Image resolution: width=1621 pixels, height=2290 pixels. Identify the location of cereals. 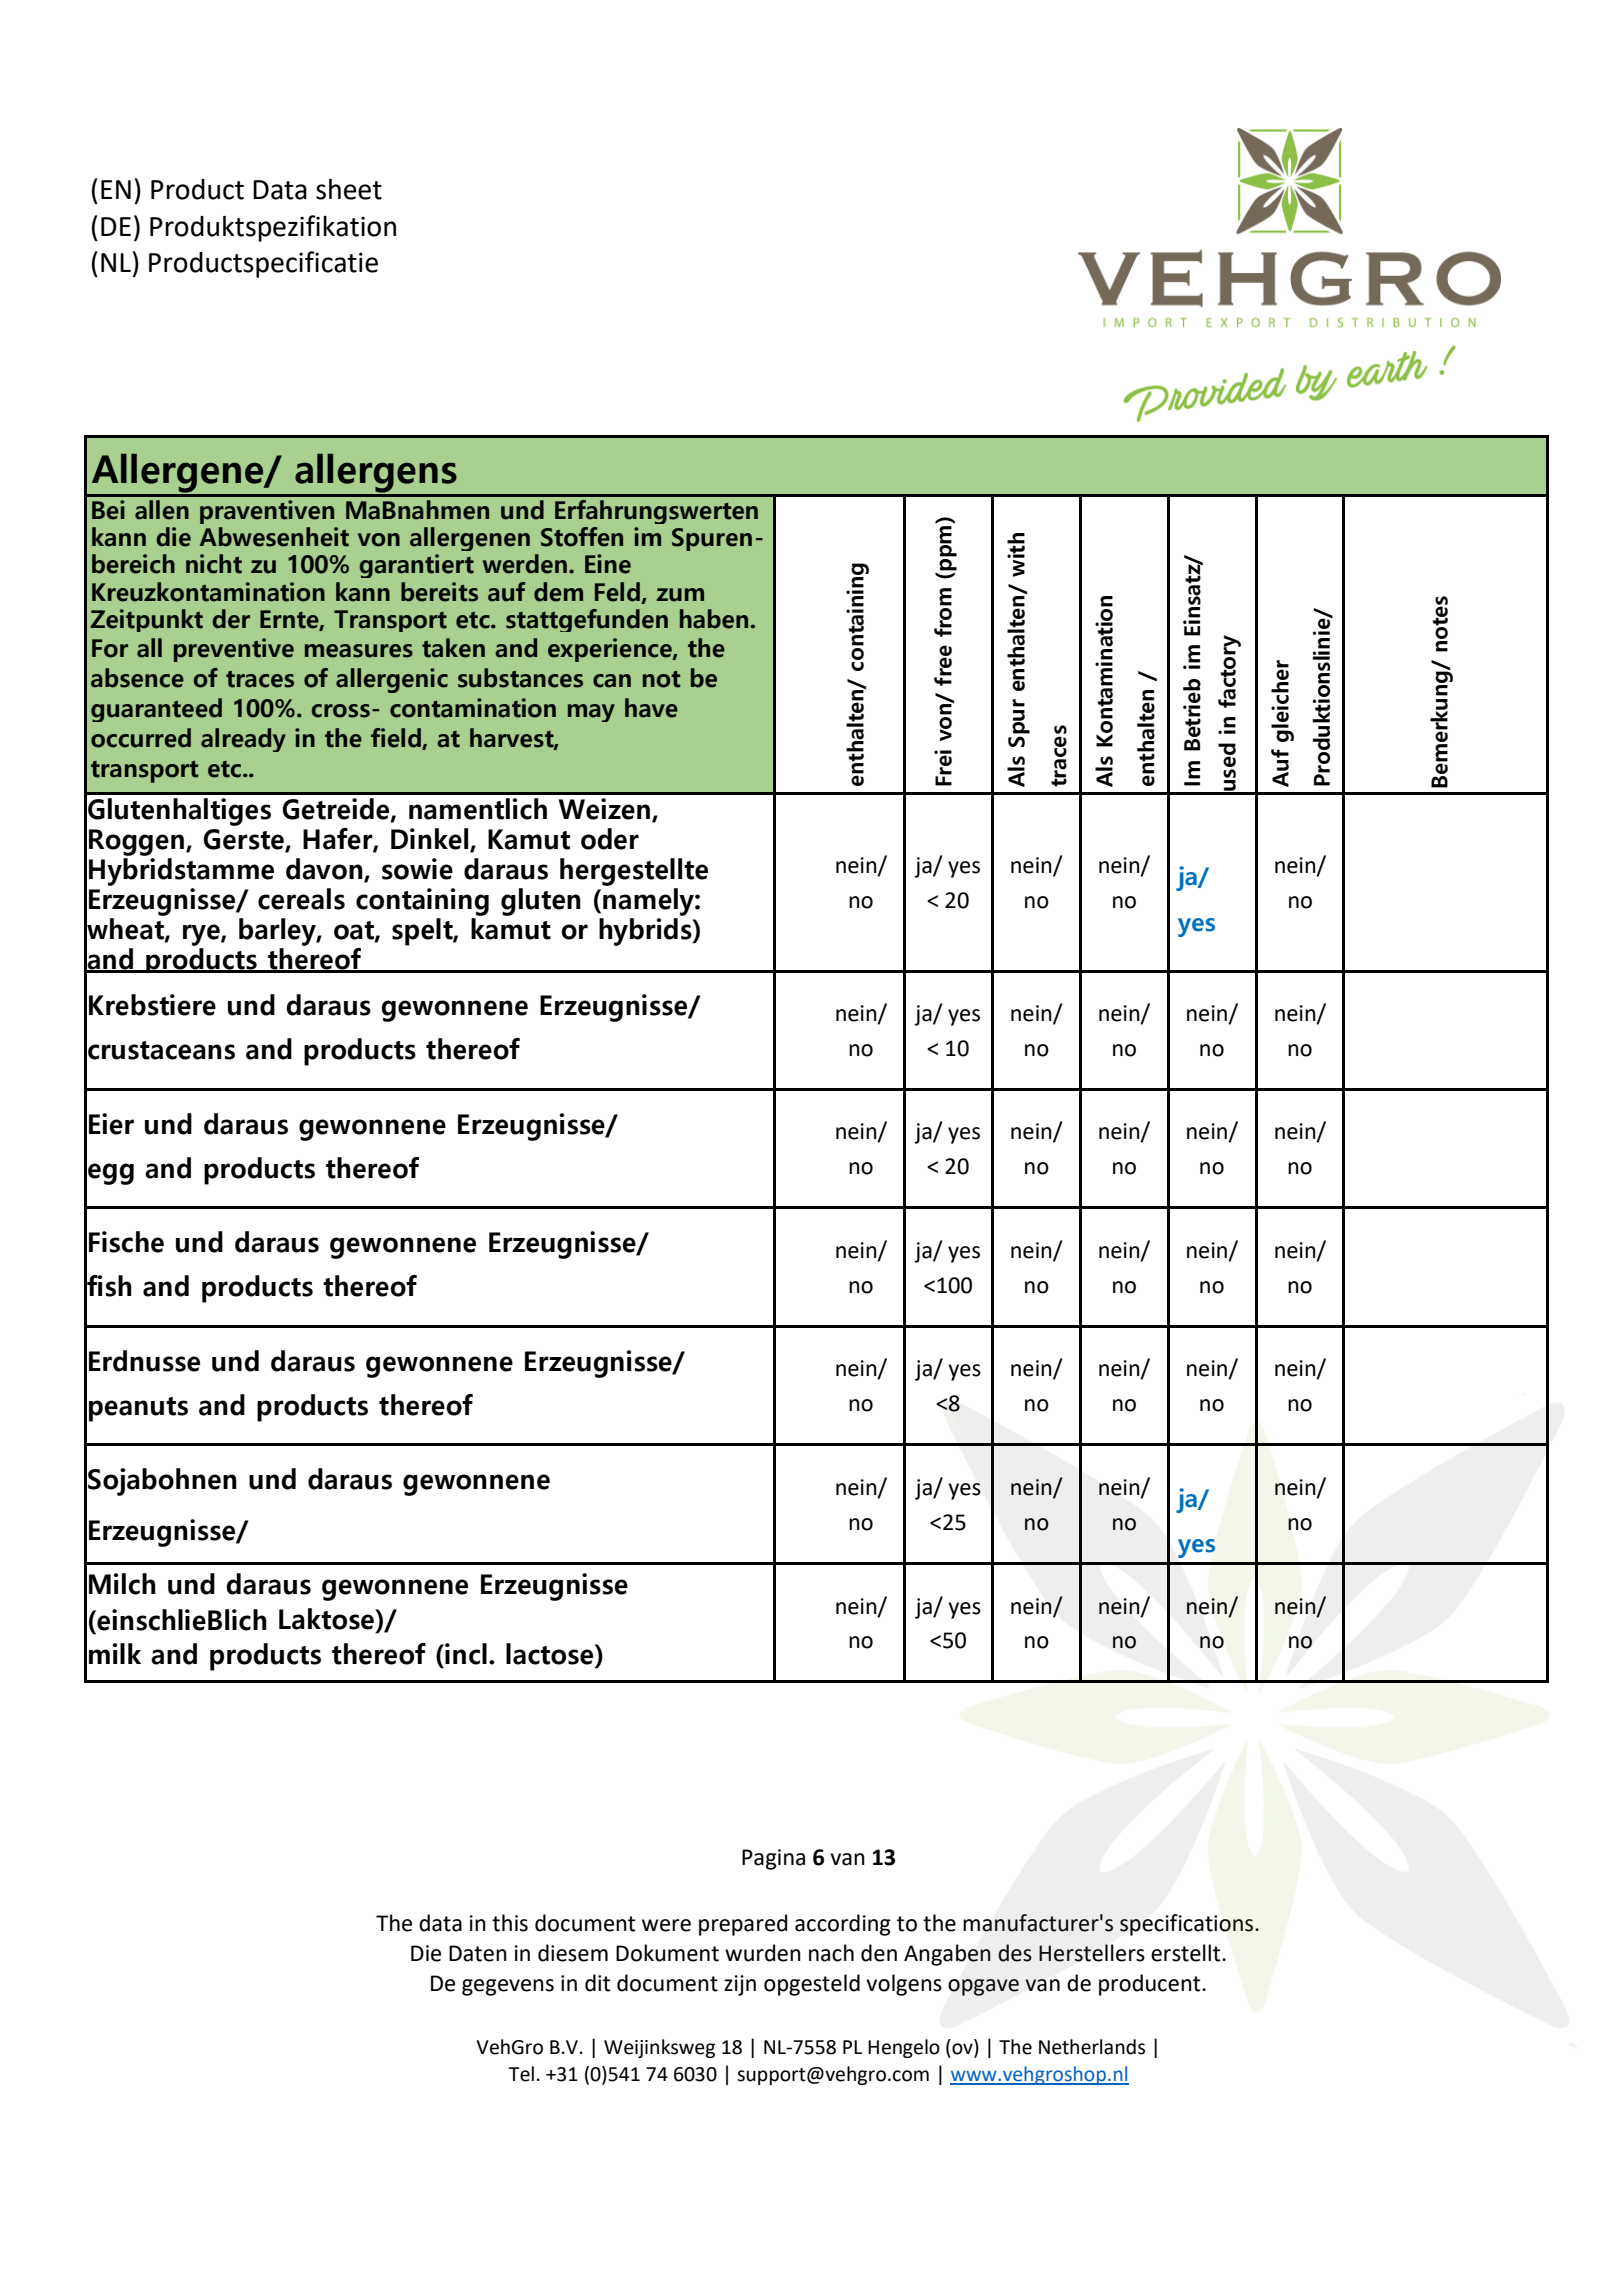
(301, 899).
